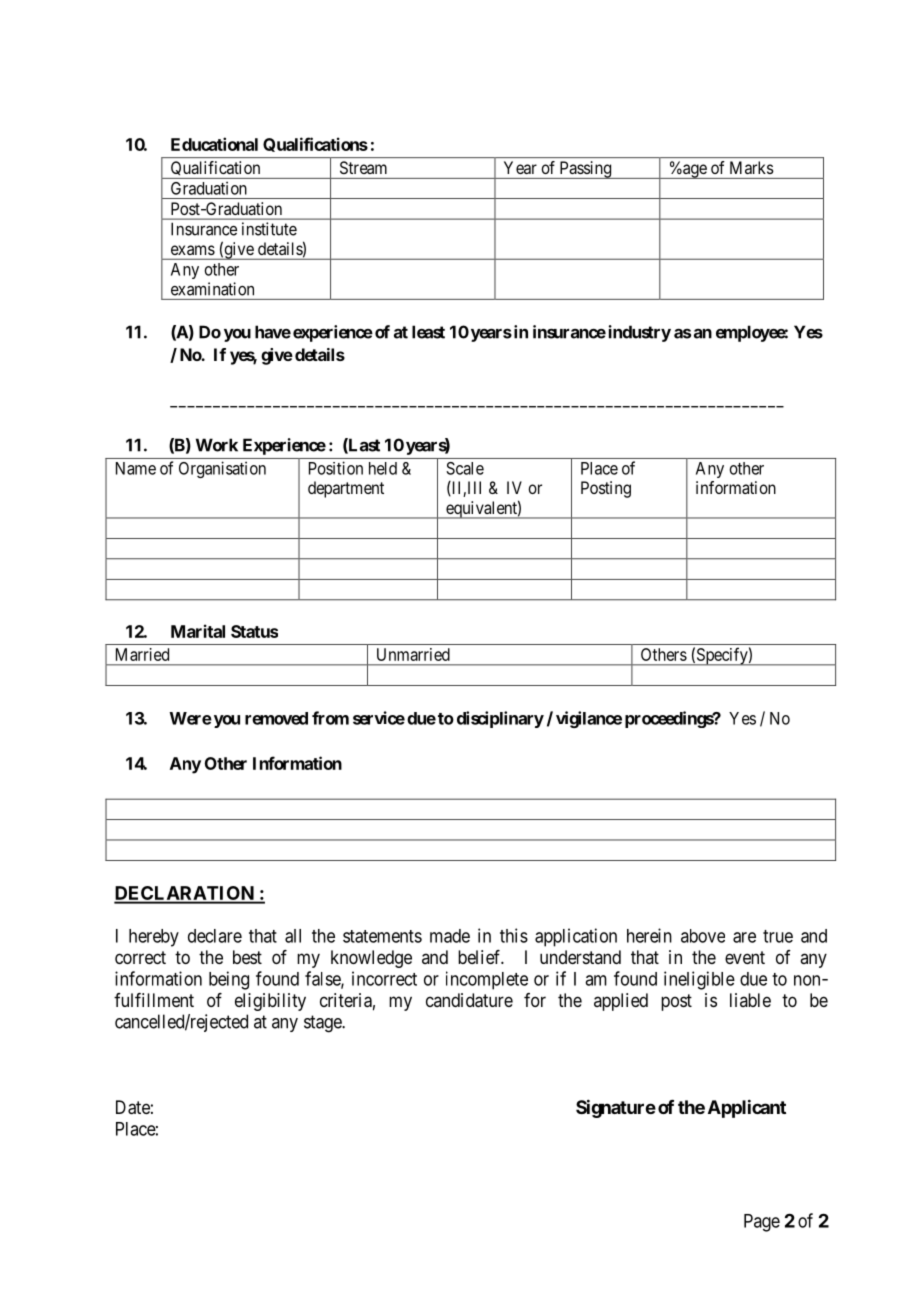 The image size is (924, 1308). Describe the element at coordinates (751, 167) in the screenshot. I see `Marks` at that location.
